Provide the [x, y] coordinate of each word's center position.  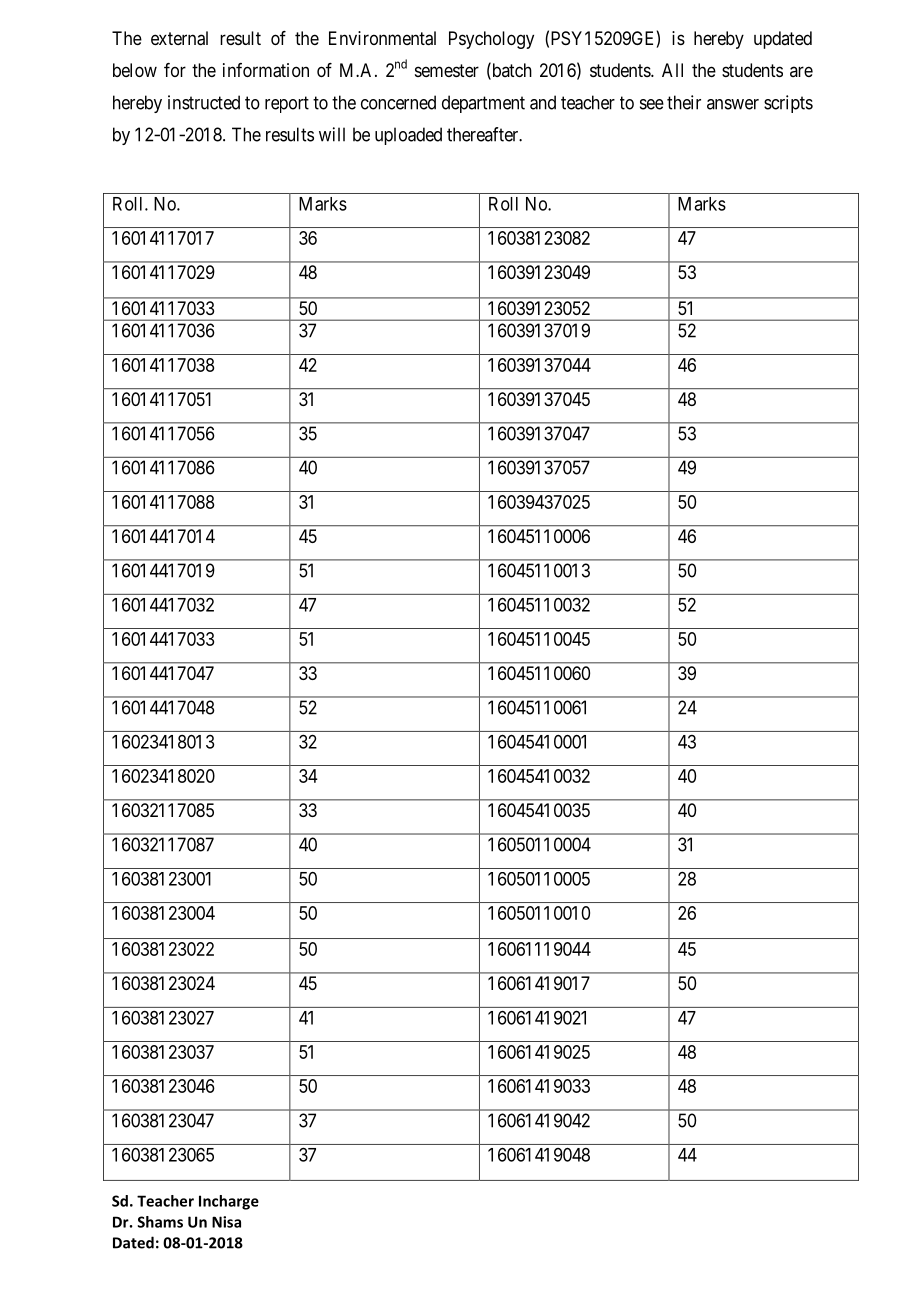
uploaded [408, 136]
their [684, 102]
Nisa [226, 1222]
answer [733, 104]
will [332, 134]
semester [447, 70]
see [652, 104]
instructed [204, 102]
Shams [160, 1222]
